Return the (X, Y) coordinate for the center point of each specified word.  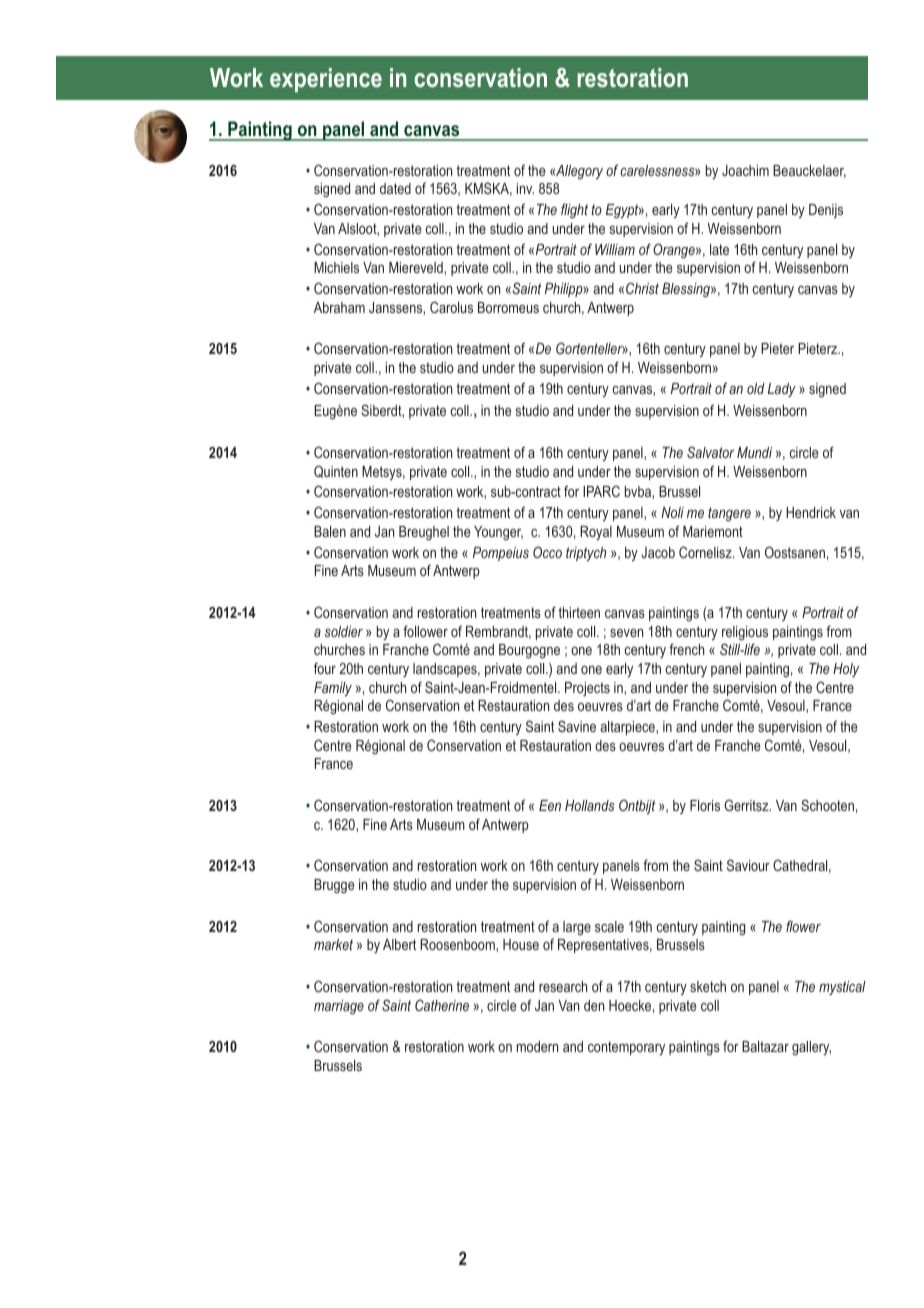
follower (425, 631)
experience (326, 80)
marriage (339, 1007)
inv (525, 188)
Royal (596, 533)
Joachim (745, 170)
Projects (587, 689)
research (563, 986)
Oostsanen (795, 552)
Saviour (748, 865)
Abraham (339, 307)
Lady (782, 390)
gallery (811, 1048)
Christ (642, 288)
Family (333, 689)
